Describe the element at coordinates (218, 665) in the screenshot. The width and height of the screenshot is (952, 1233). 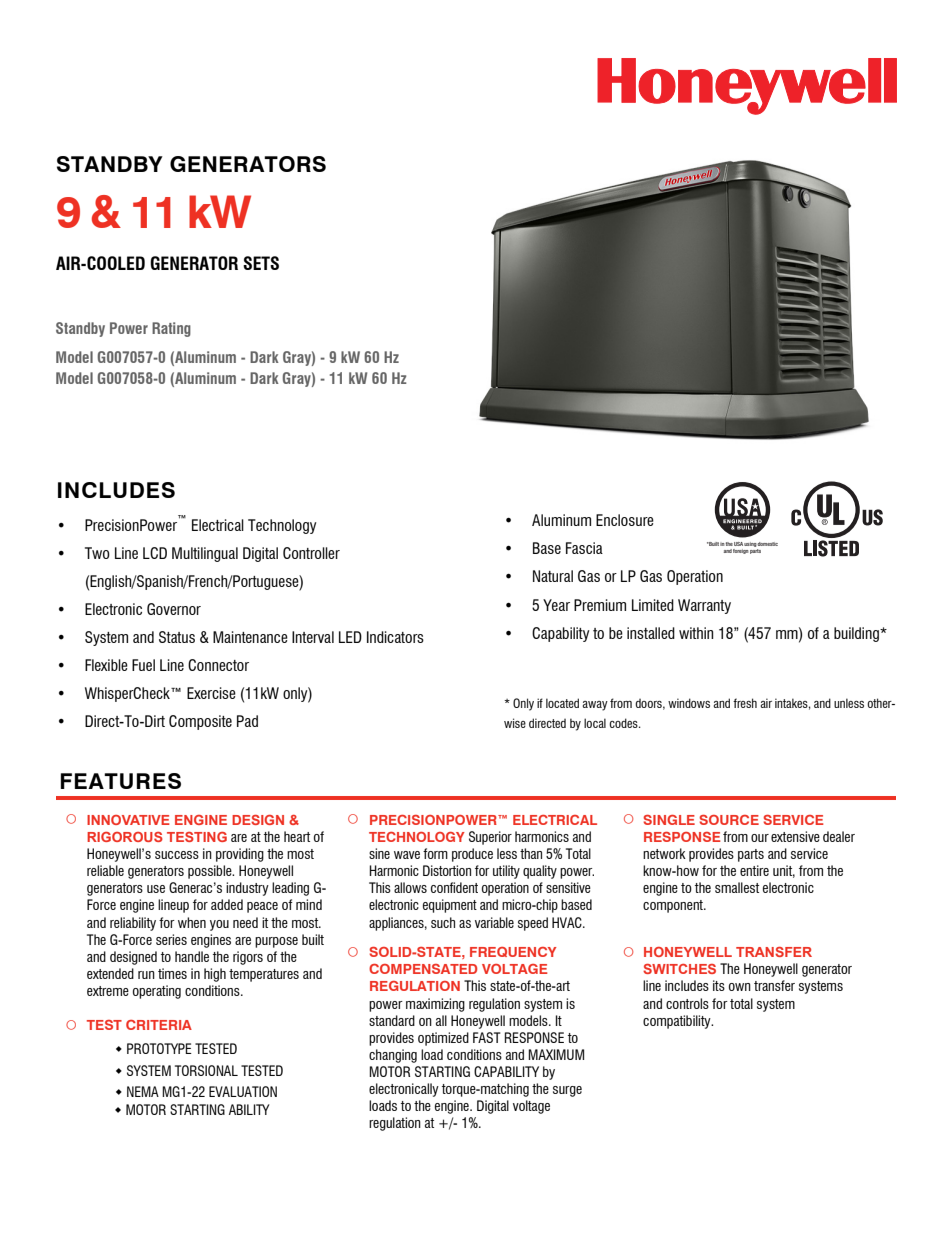
I see `Connector` at that location.
